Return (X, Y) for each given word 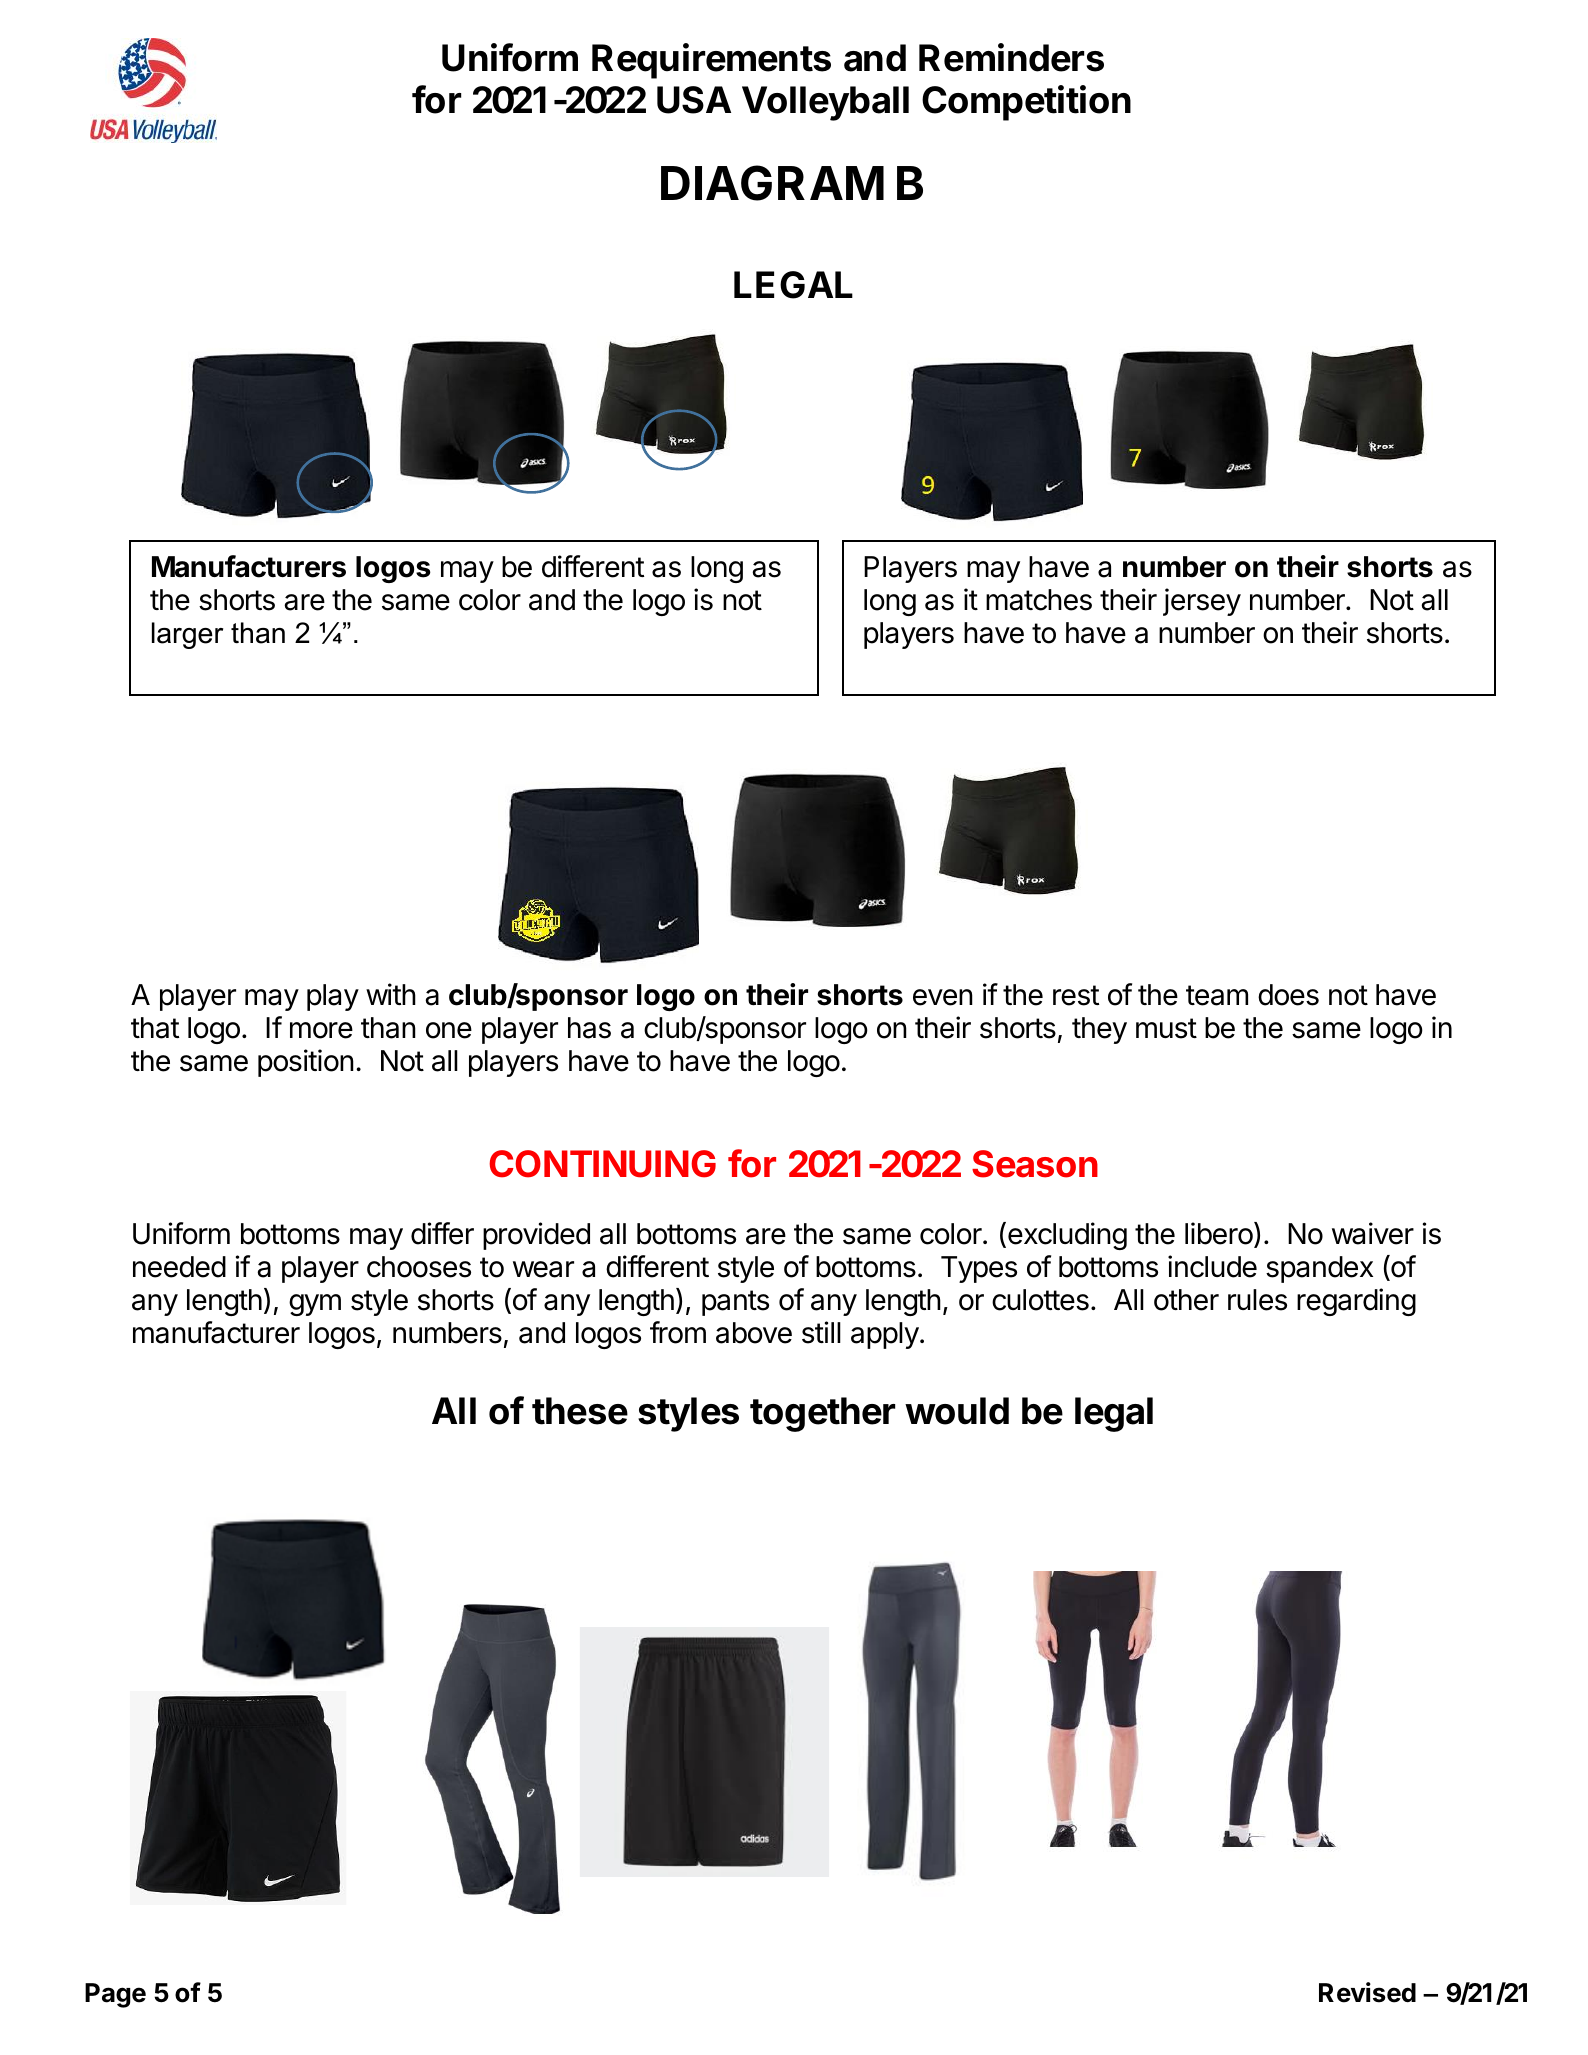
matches (1039, 600)
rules (1257, 1300)
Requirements (711, 61)
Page (115, 1995)
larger (187, 635)
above (754, 1333)
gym (315, 1305)
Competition (1026, 103)
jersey (1202, 602)
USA (694, 100)
